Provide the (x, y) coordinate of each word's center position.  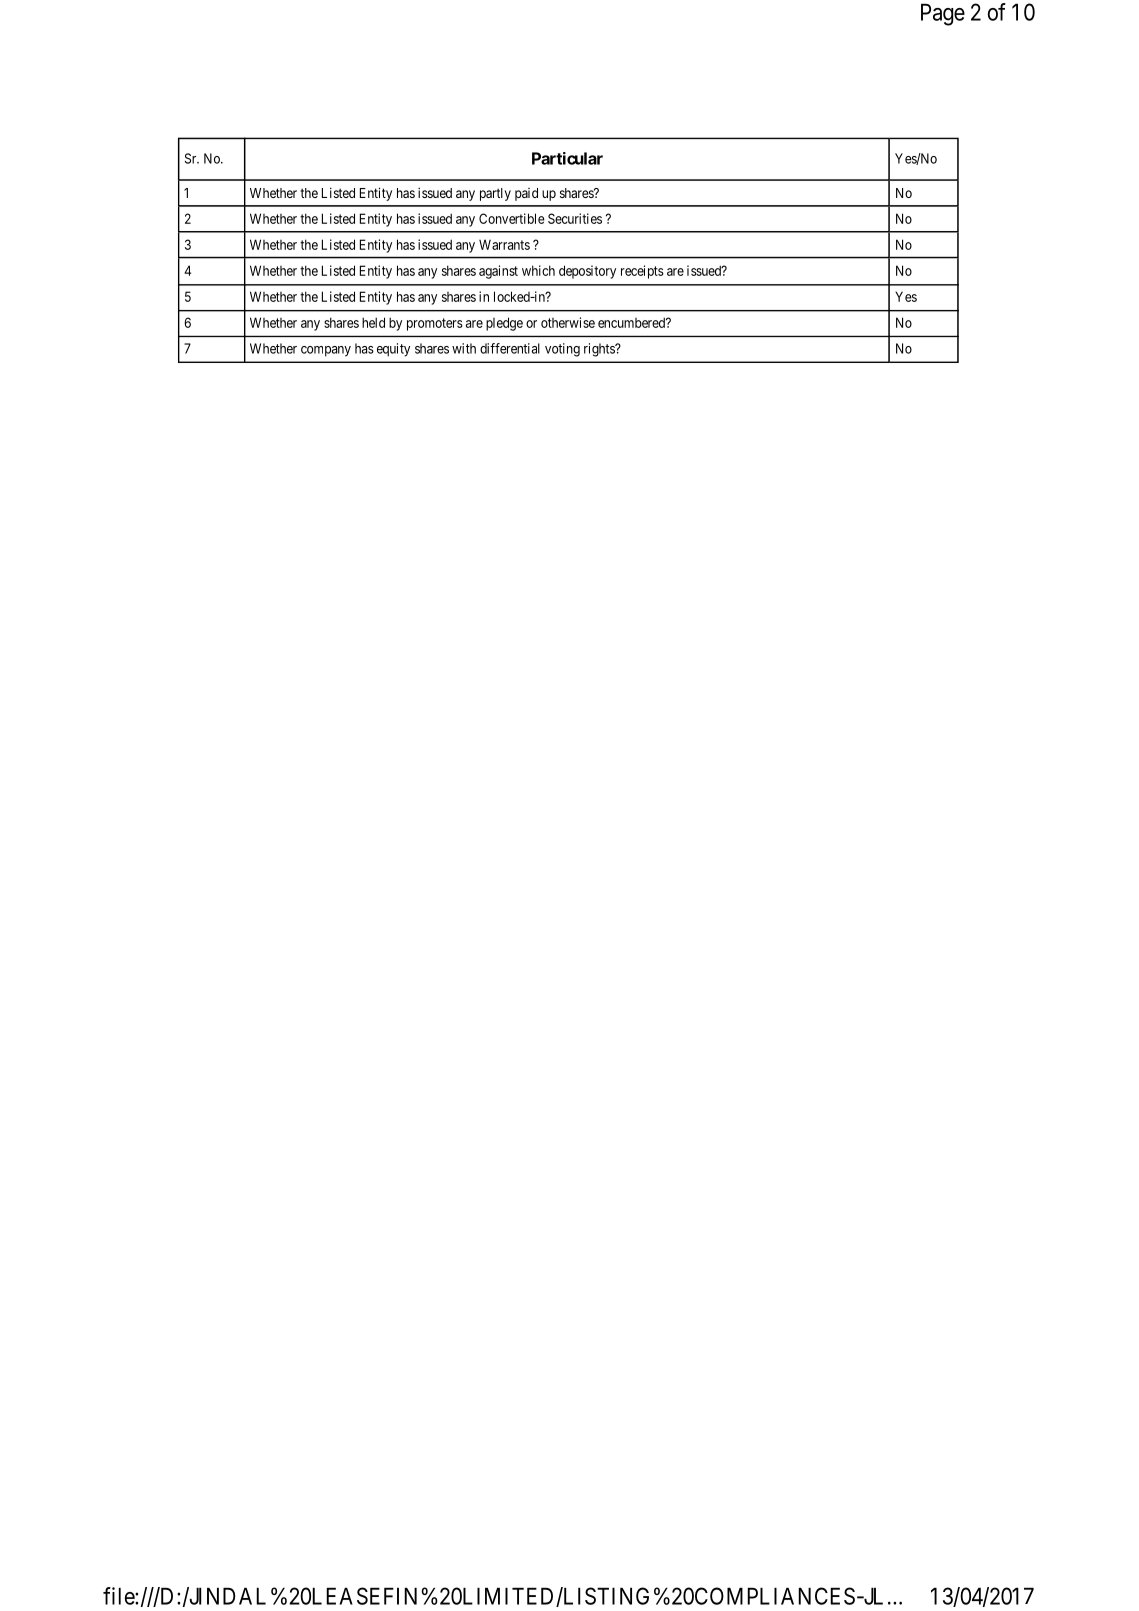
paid (526, 194)
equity (393, 350)
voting (562, 350)
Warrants (504, 244)
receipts (642, 272)
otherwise (568, 322)
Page (943, 14)
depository (587, 272)
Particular (567, 158)
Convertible (512, 218)
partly (495, 194)
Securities (575, 218)
